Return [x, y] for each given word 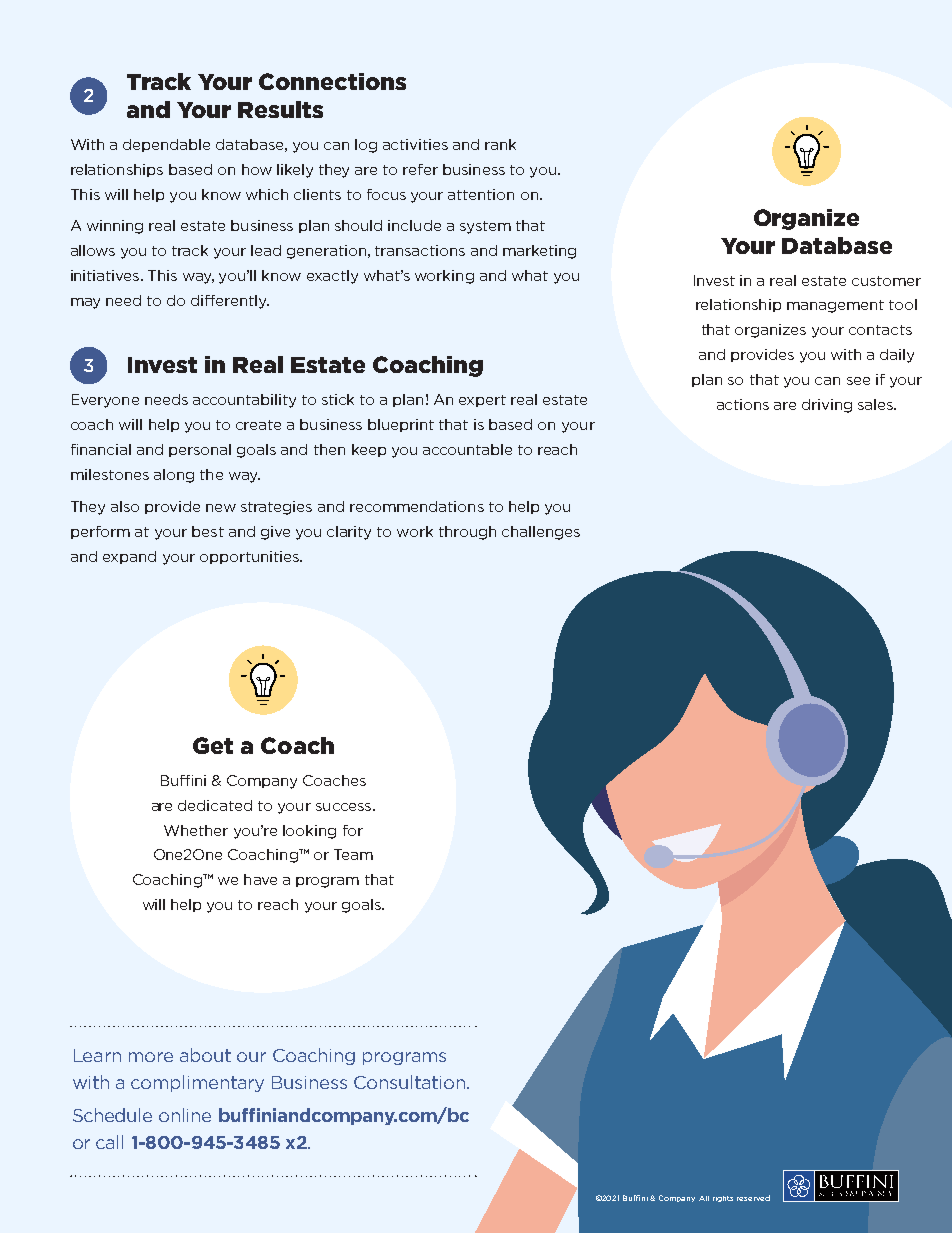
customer [886, 281]
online [185, 1115]
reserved [753, 1198]
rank [500, 144]
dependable [166, 145]
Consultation [409, 1082]
